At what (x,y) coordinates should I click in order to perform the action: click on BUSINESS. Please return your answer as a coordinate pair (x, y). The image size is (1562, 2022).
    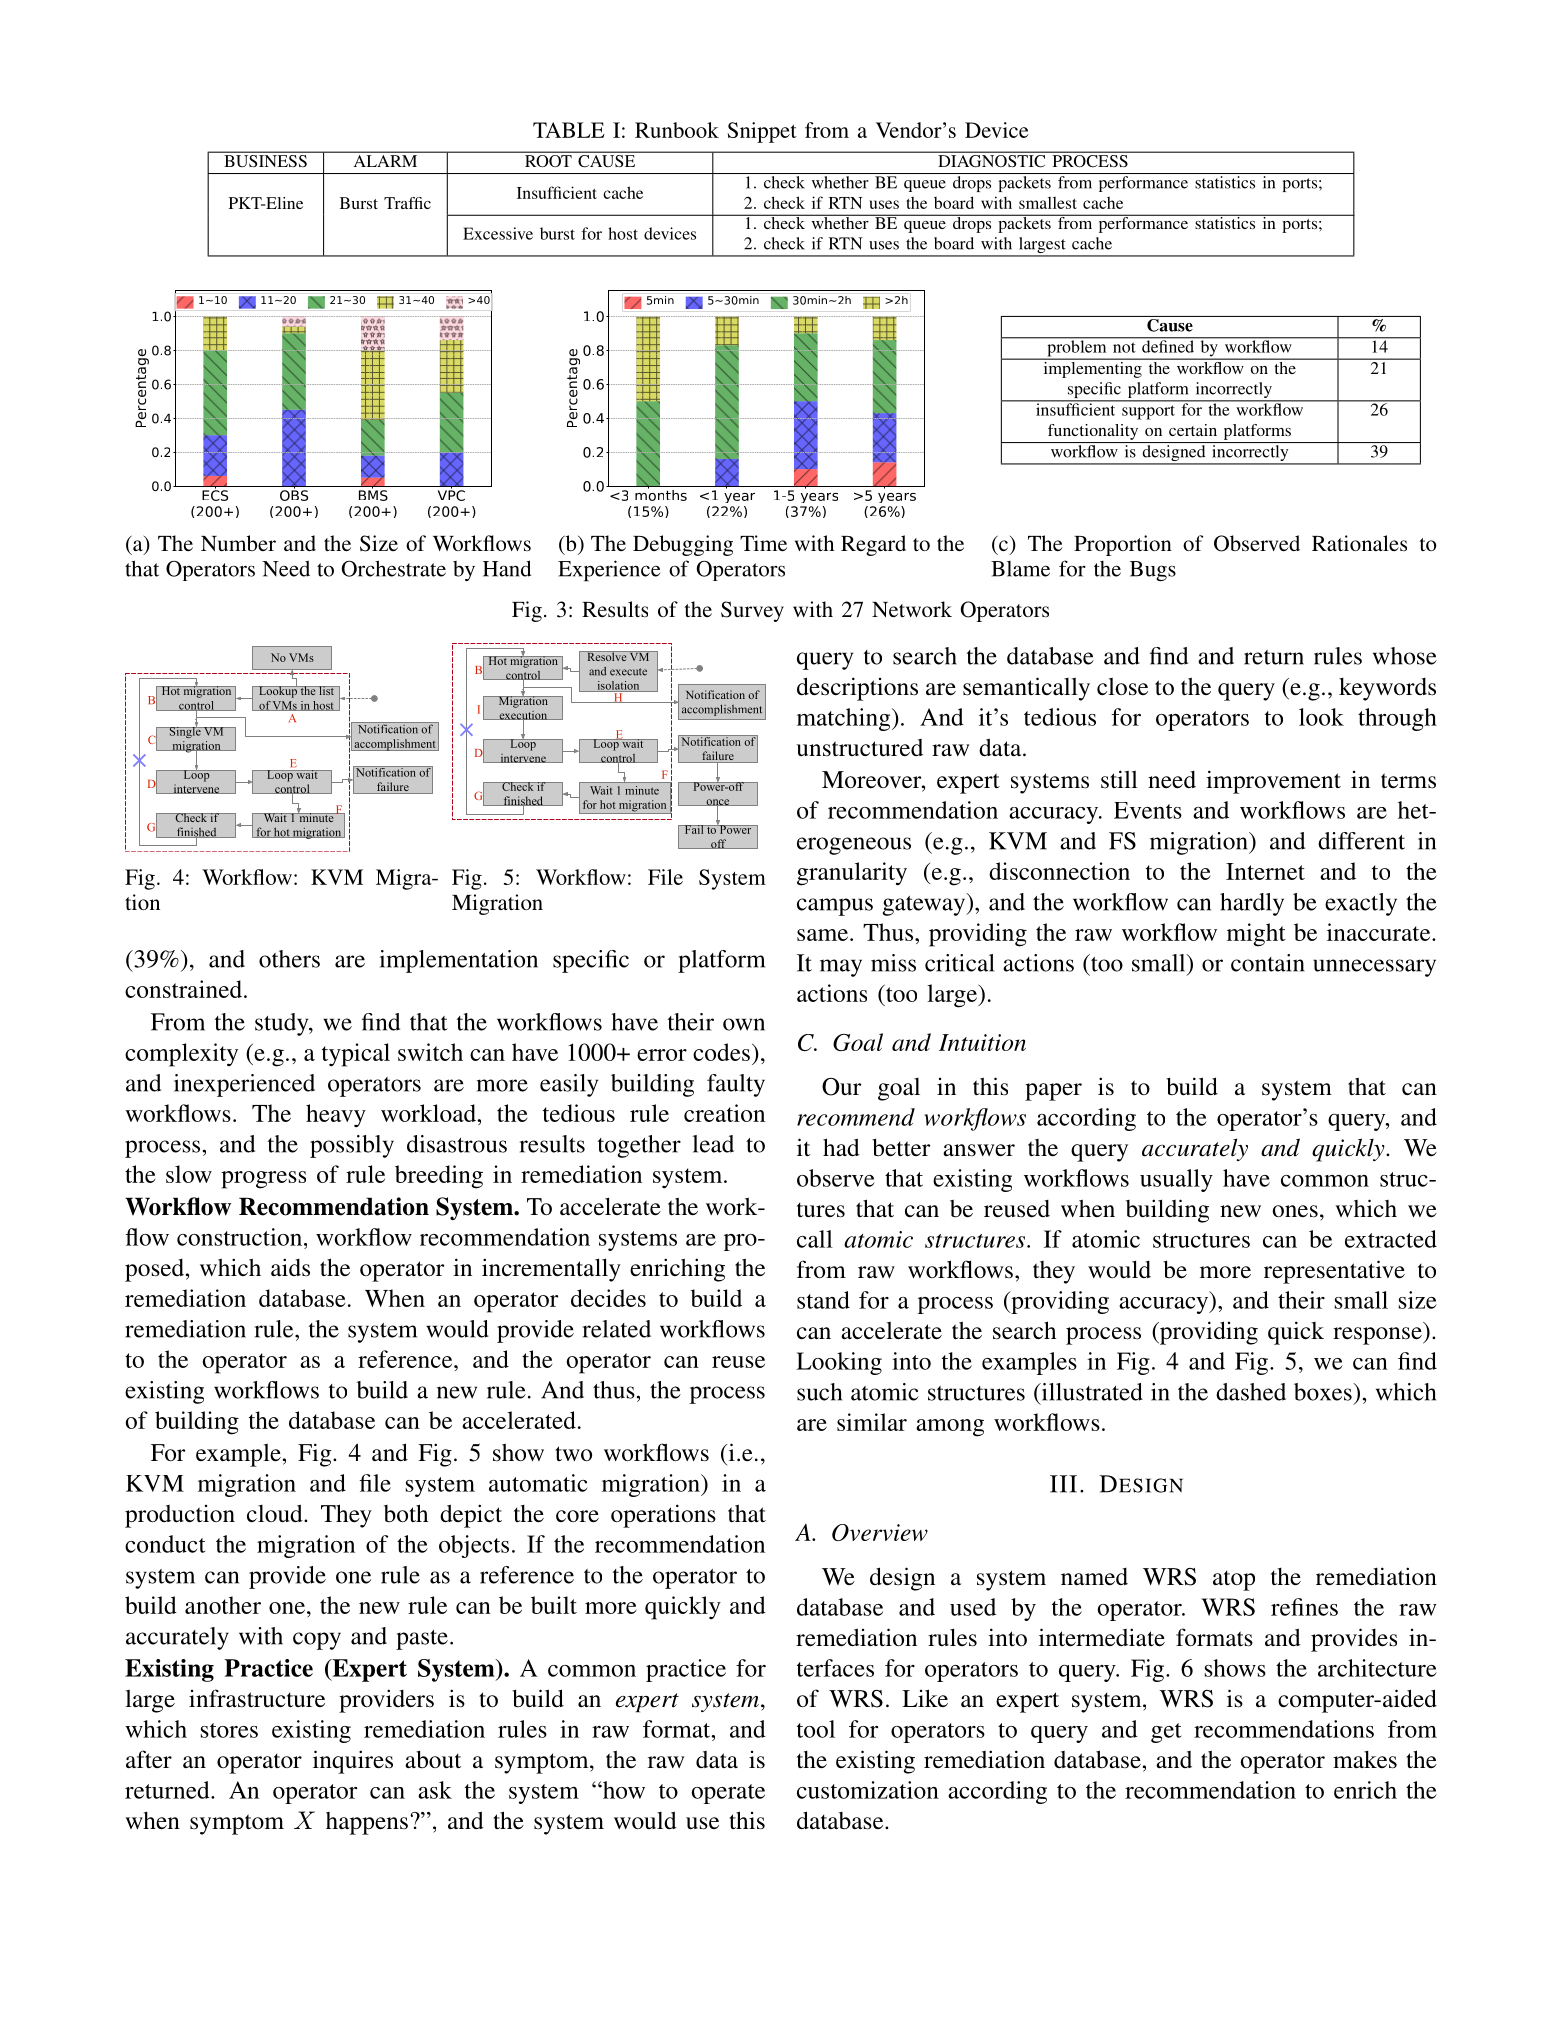
    Looking at the image, I should click on (265, 160).
